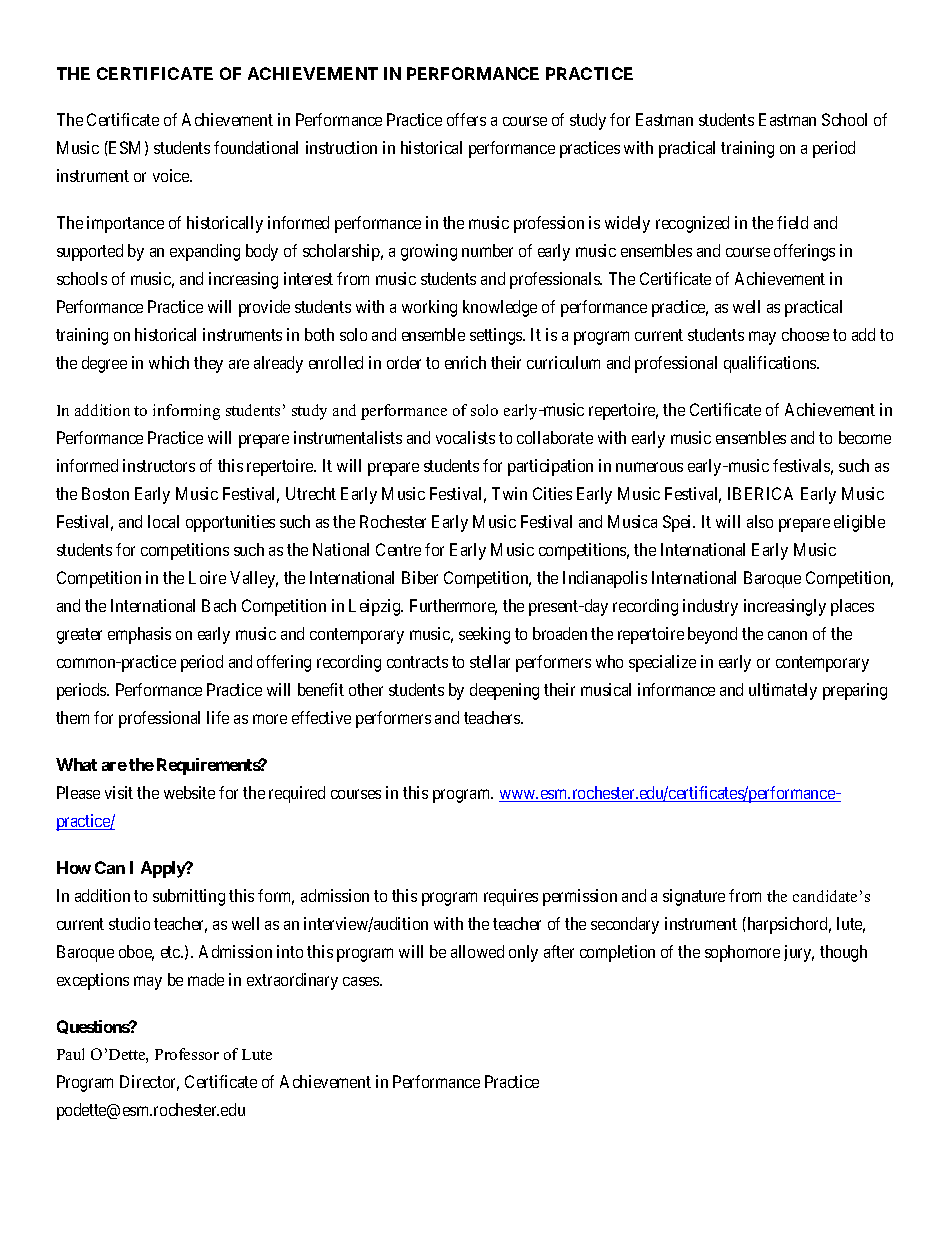 This screenshot has width=952, height=1233. What do you see at coordinates (477, 951) in the screenshot?
I see `allowed` at bounding box center [477, 951].
